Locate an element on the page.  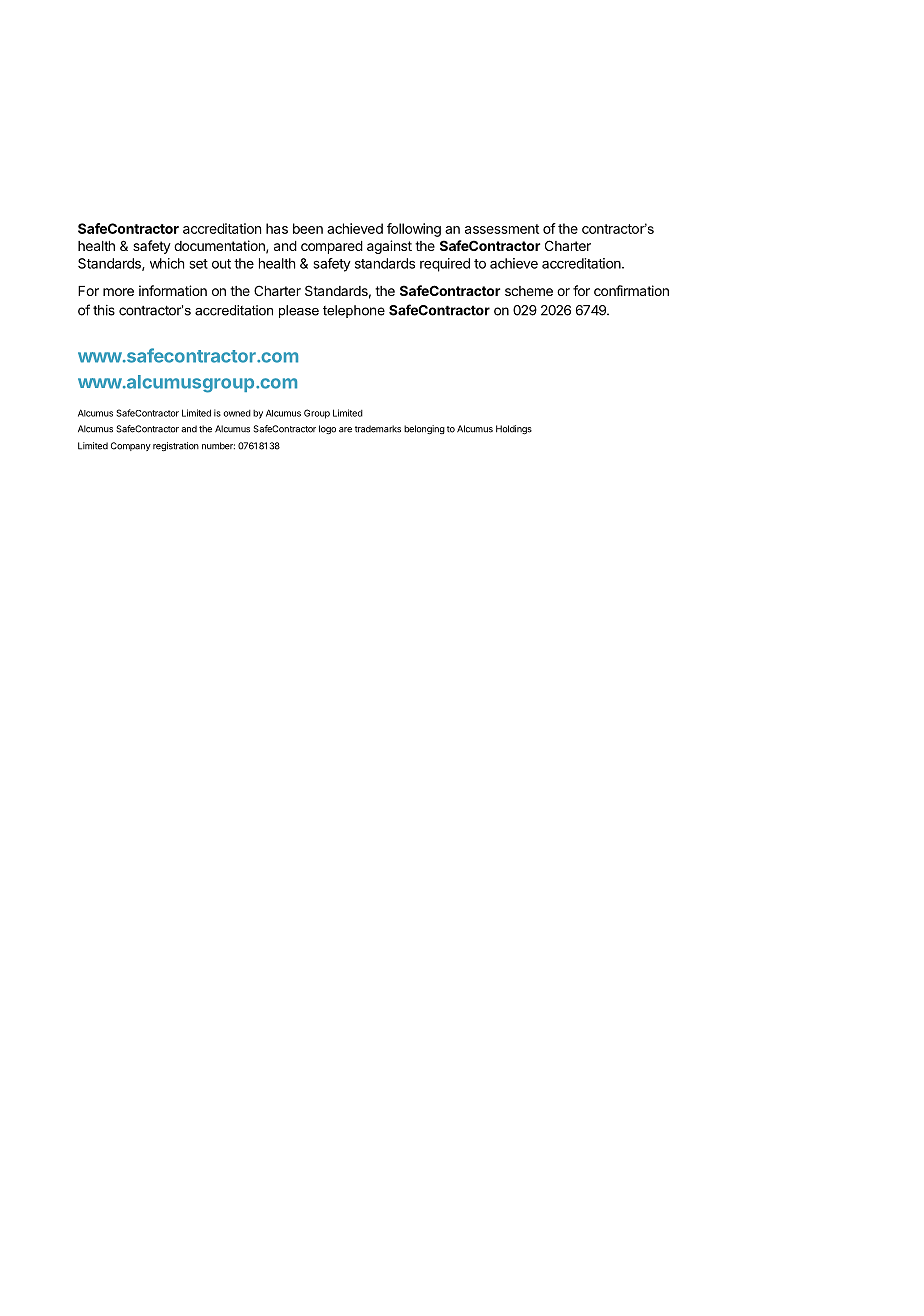
registration is located at coordinates (176, 446).
